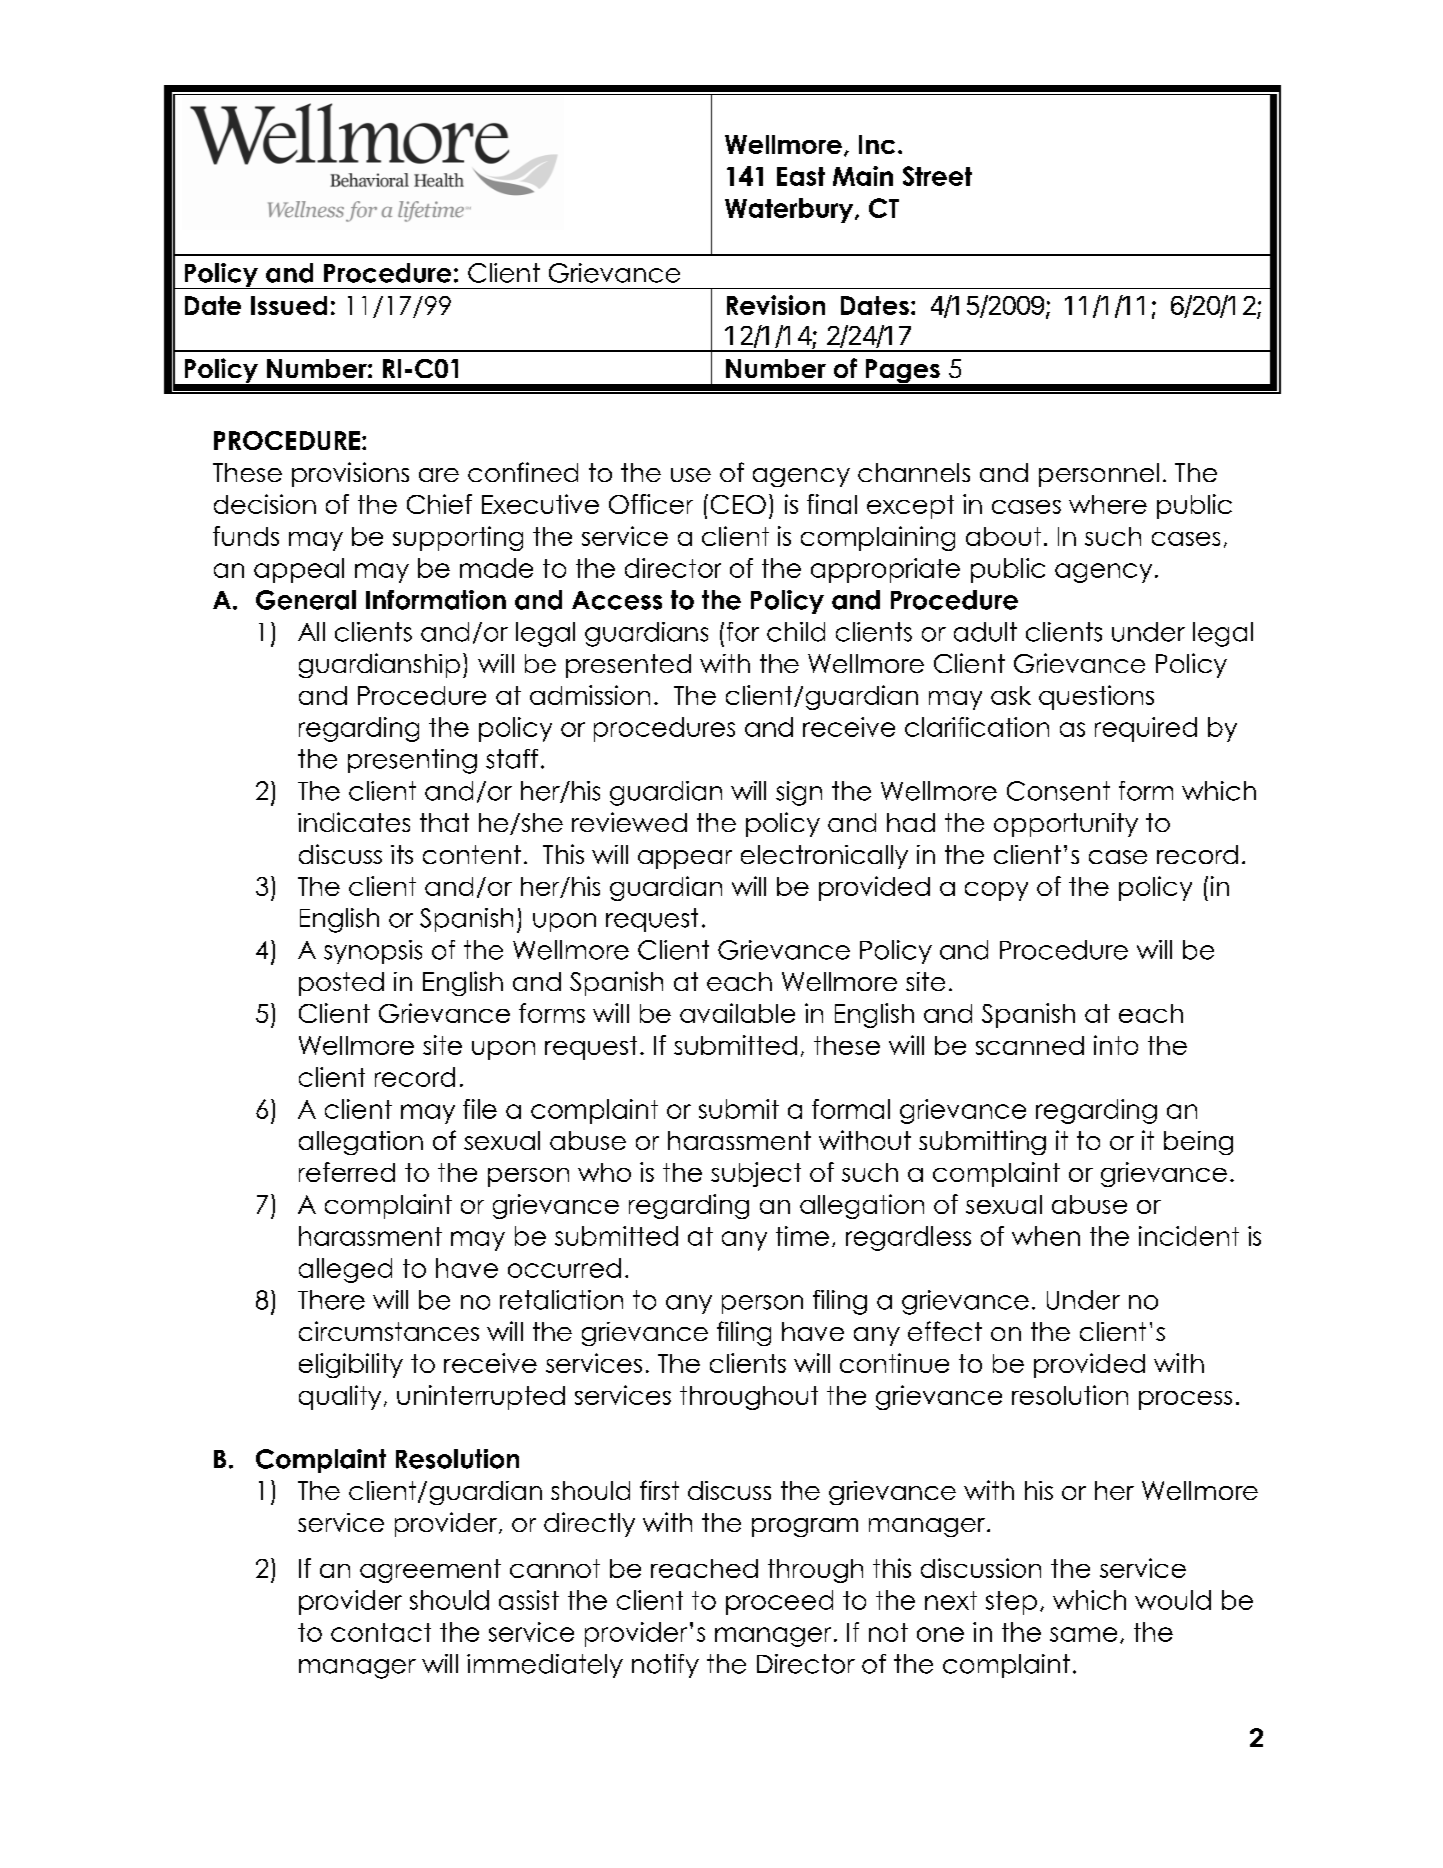  I want to click on synopsis, so click(373, 952).
